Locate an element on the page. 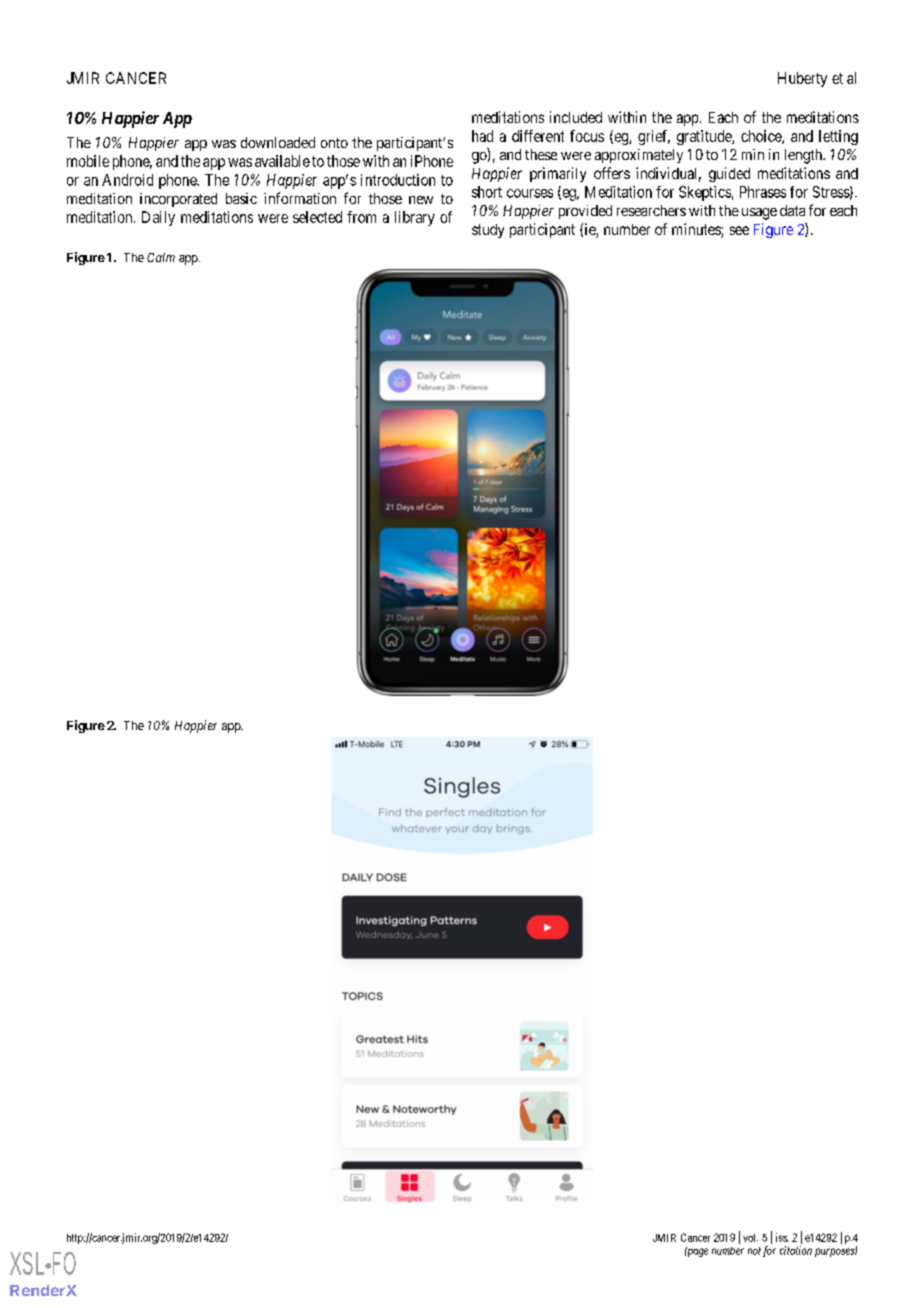  vol is located at coordinates (750, 1238).
